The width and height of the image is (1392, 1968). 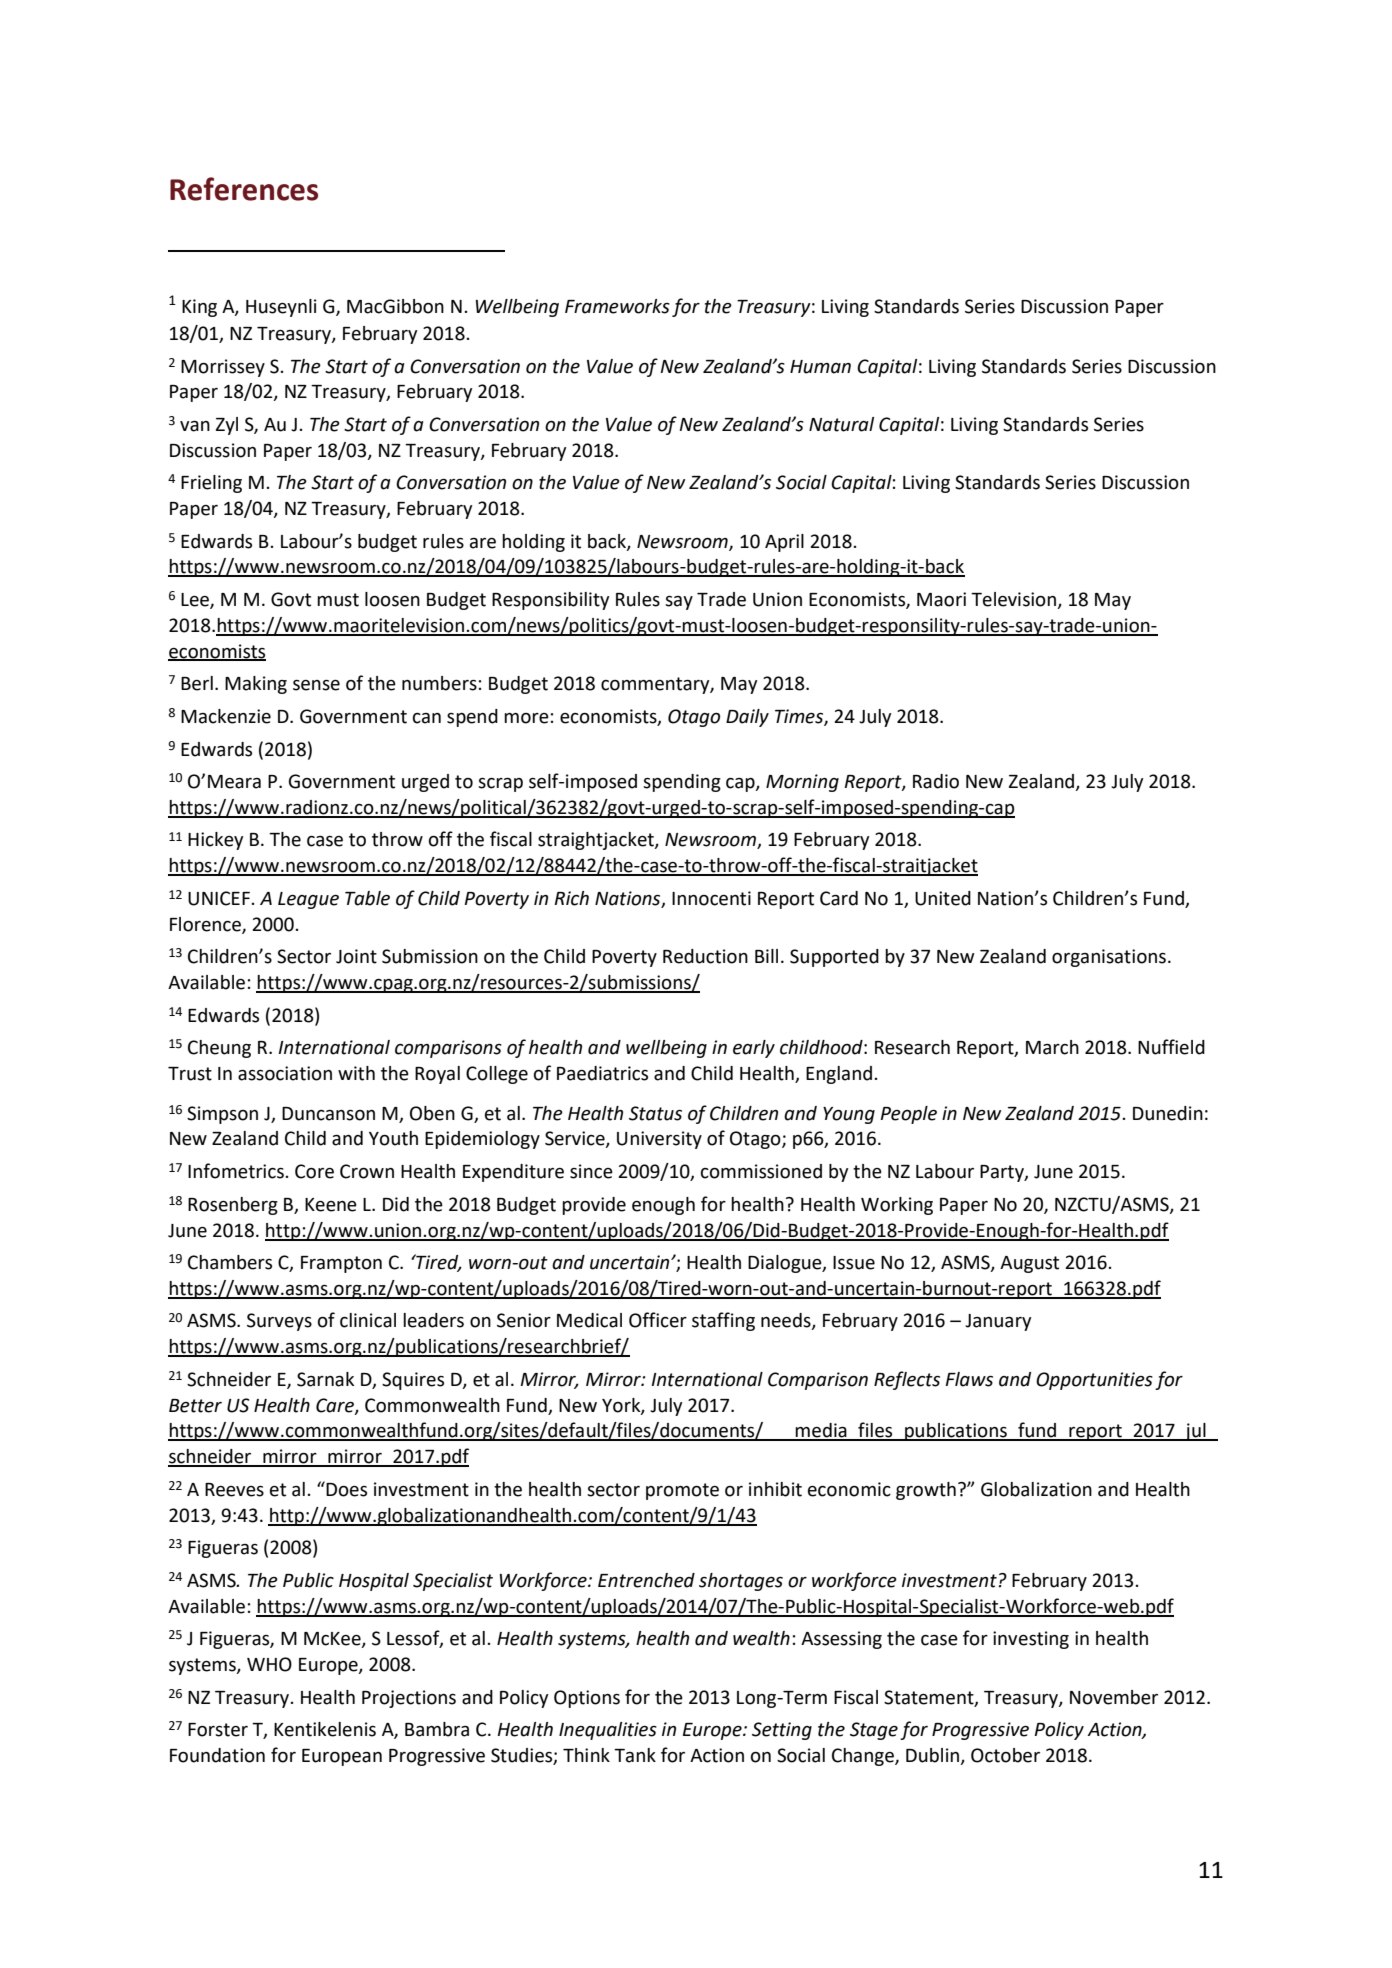 I want to click on References, so click(x=244, y=189).
